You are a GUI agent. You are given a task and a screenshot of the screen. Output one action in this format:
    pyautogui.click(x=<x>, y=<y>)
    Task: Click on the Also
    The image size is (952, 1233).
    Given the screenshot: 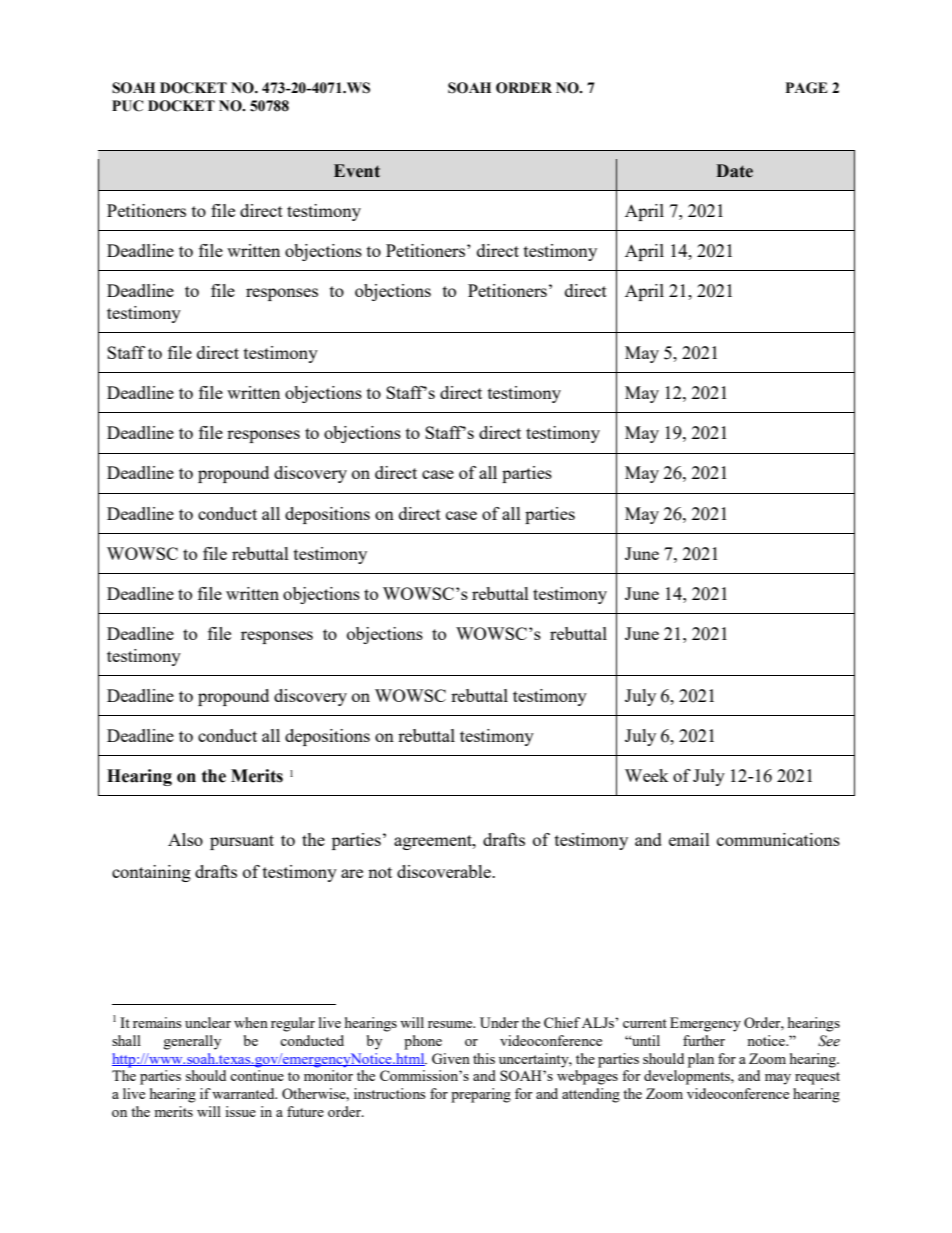 What is the action you would take?
    pyautogui.click(x=185, y=839)
